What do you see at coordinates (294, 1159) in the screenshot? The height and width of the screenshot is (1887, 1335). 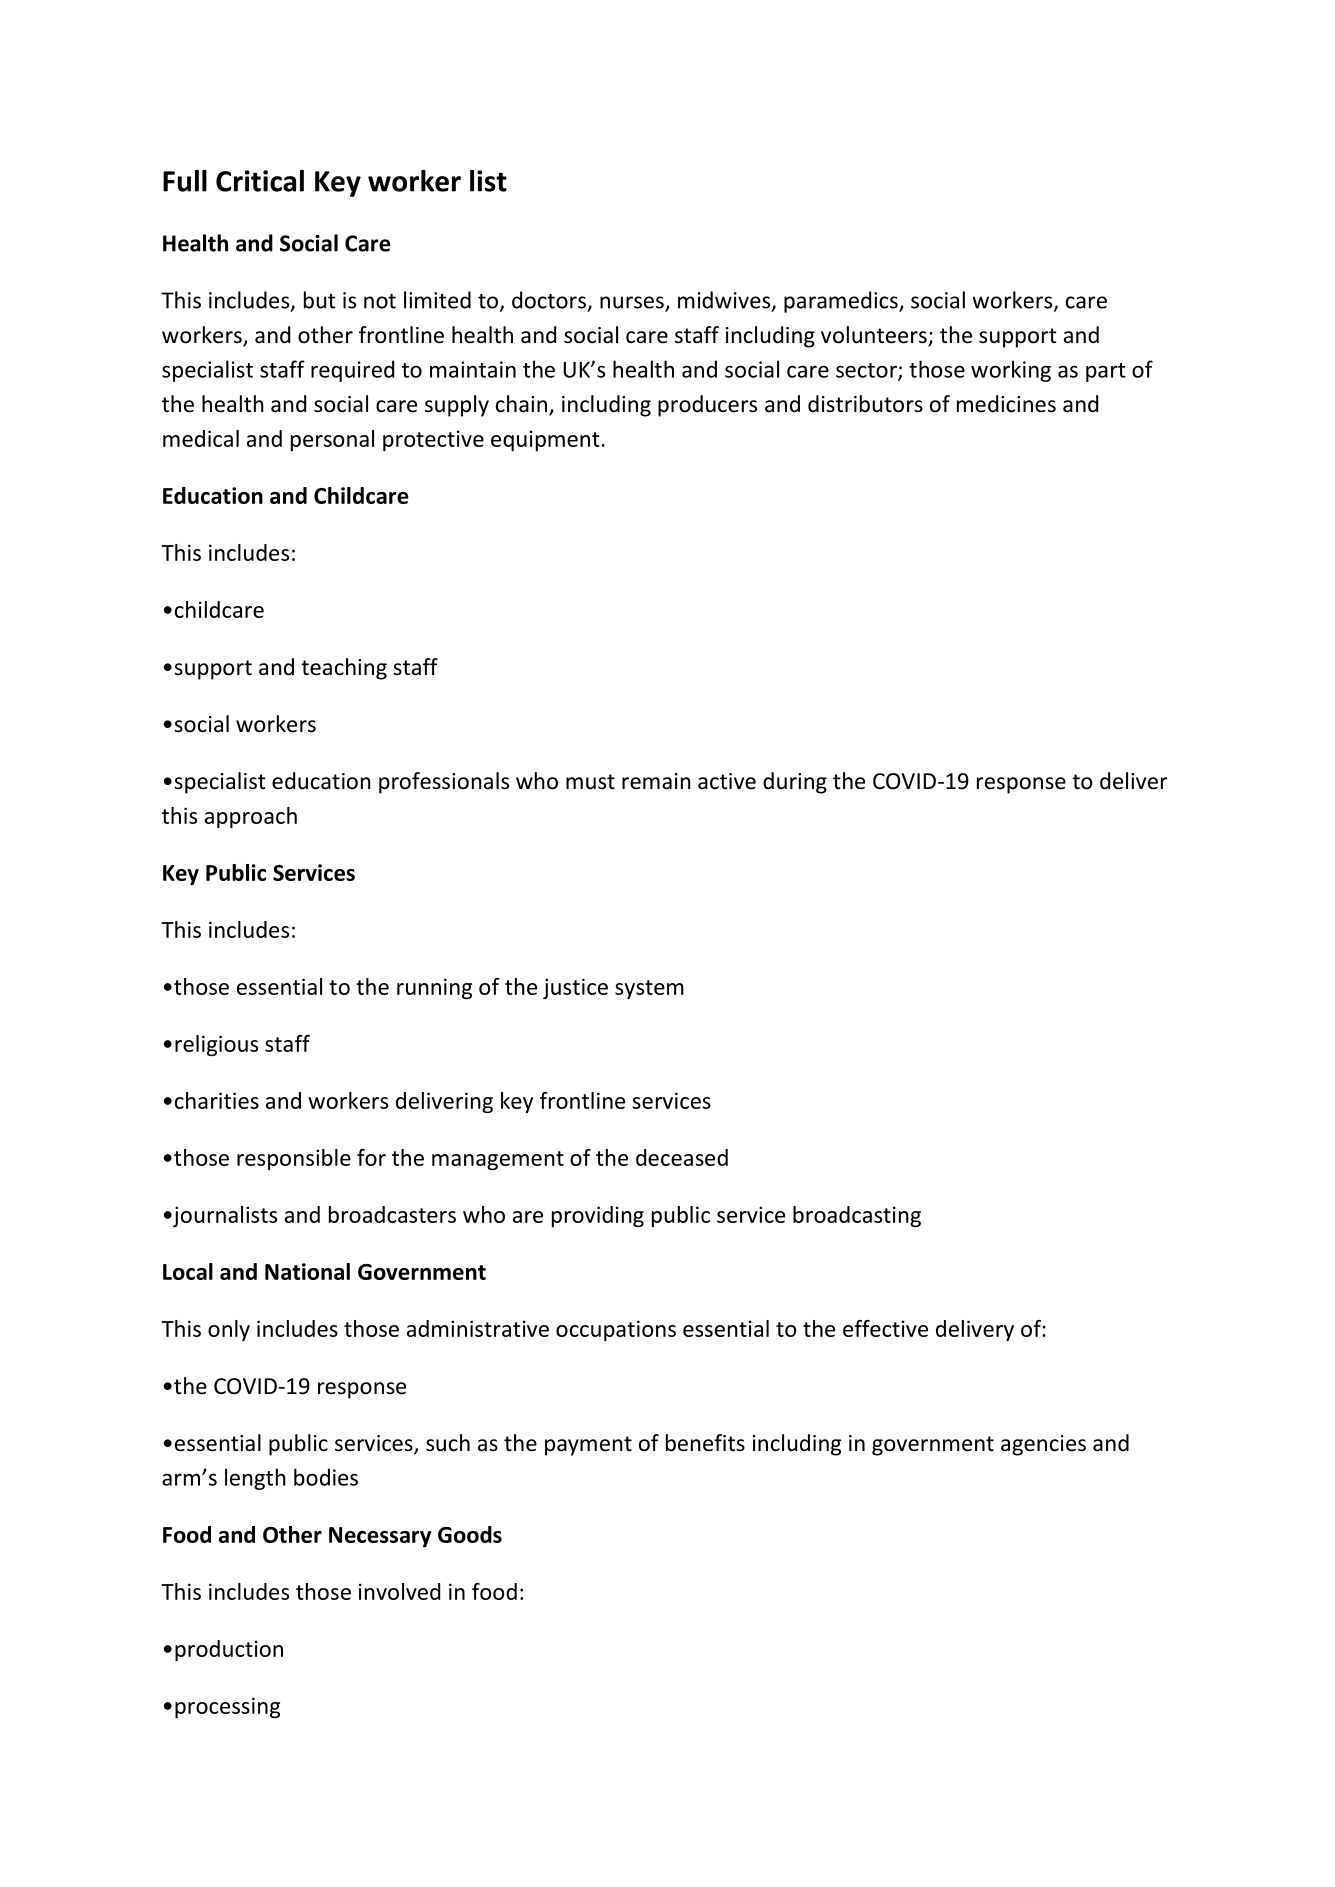 I see `responsible` at bounding box center [294, 1159].
